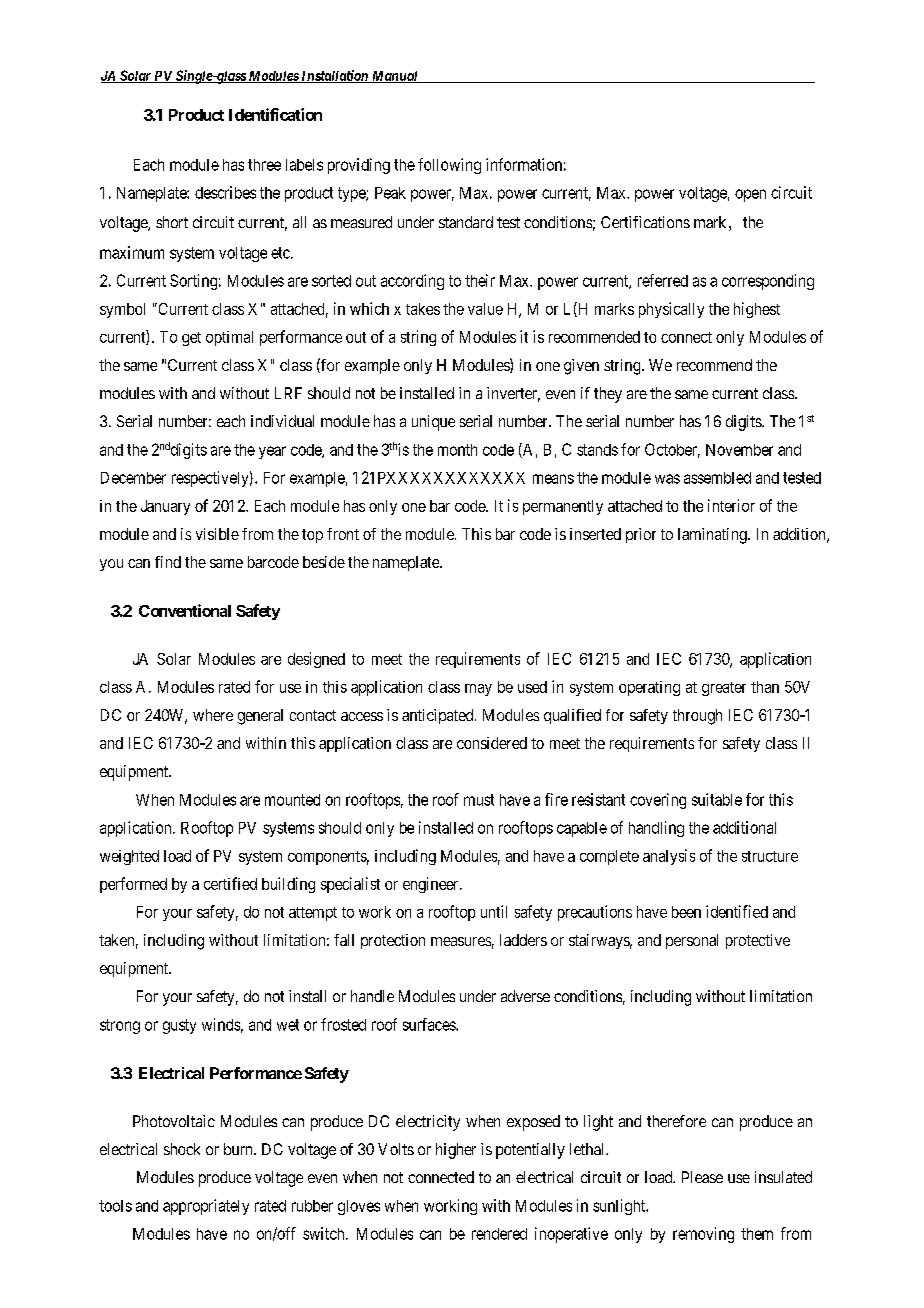 The image size is (924, 1308). What do you see at coordinates (165, 507) in the screenshot?
I see `January` at bounding box center [165, 507].
